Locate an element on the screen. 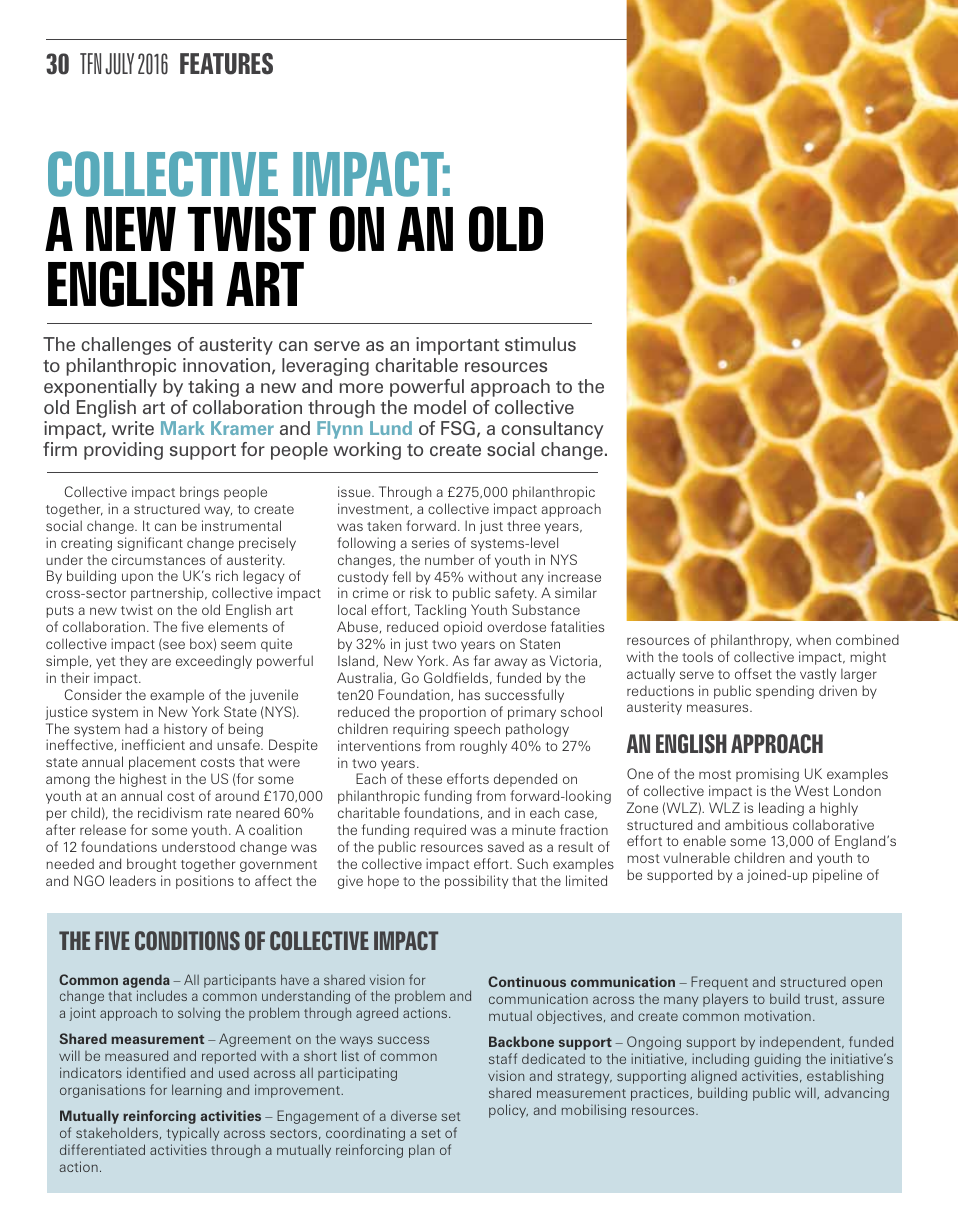 The height and width of the screenshot is (1232, 958). JULY is located at coordinates (119, 64).
